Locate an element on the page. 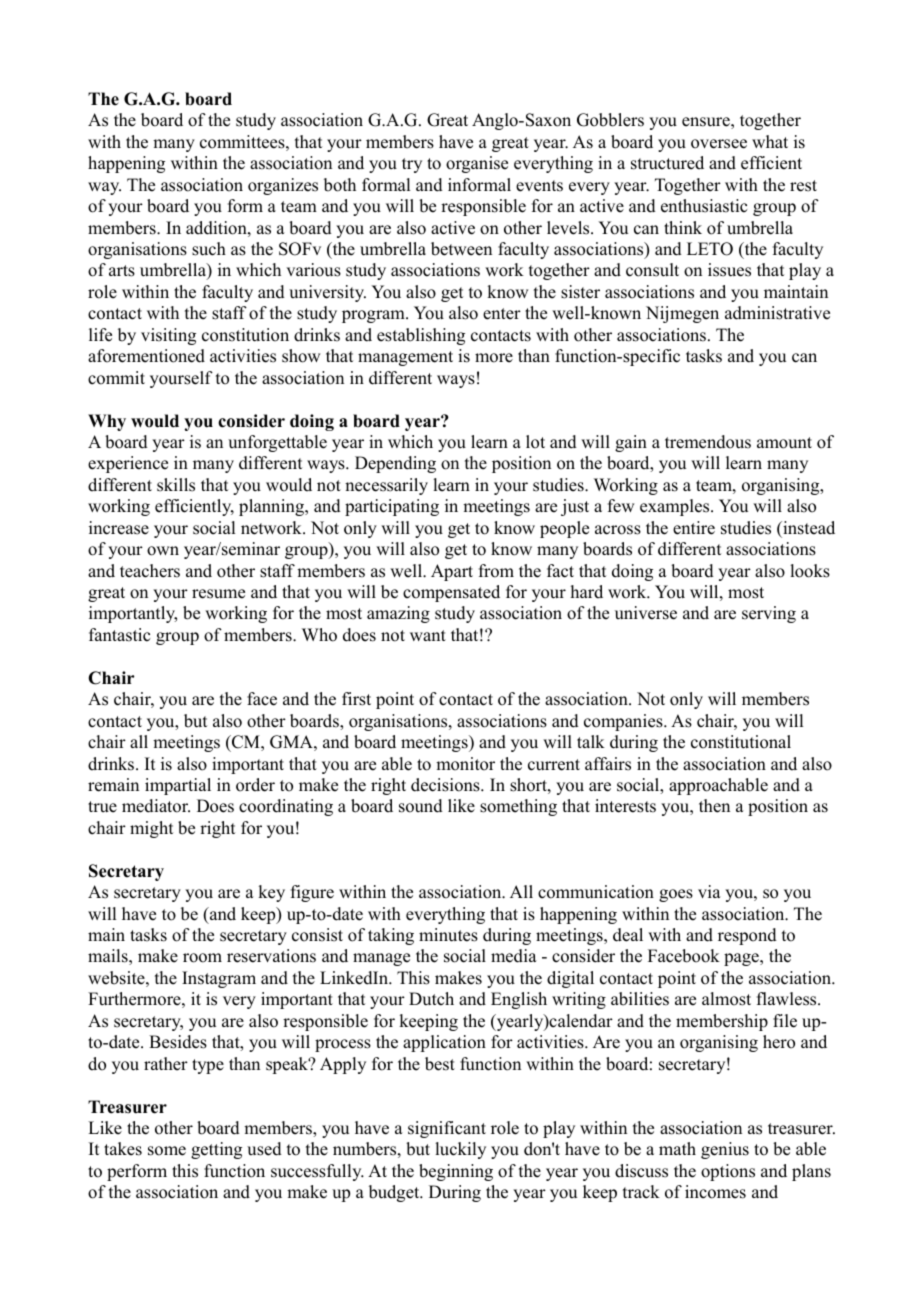 The height and width of the page is (1308, 924). sound is located at coordinates (421, 806).
